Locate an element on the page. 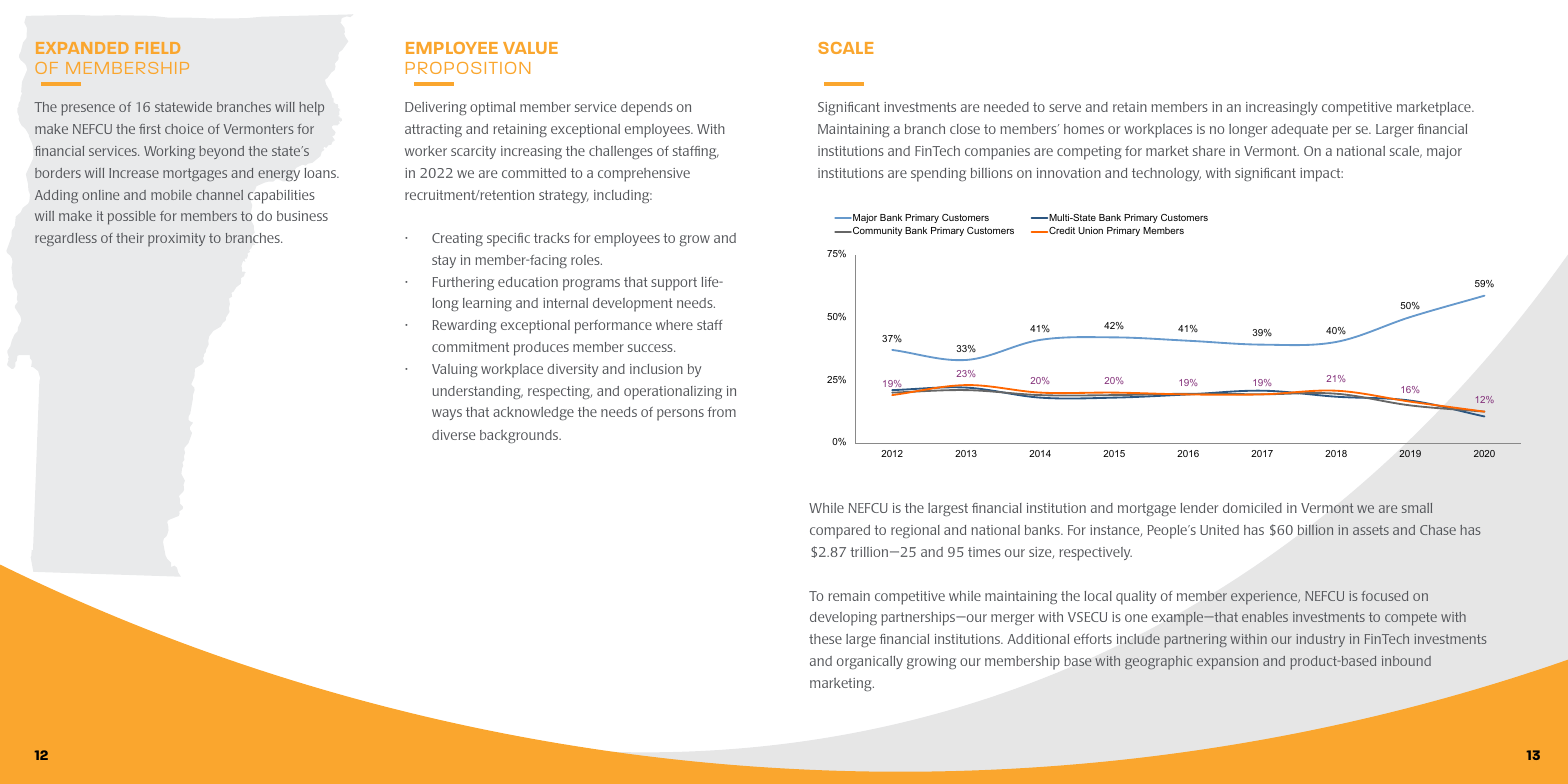 The width and height of the page is (1568, 784). depends is located at coordinates (647, 109).
